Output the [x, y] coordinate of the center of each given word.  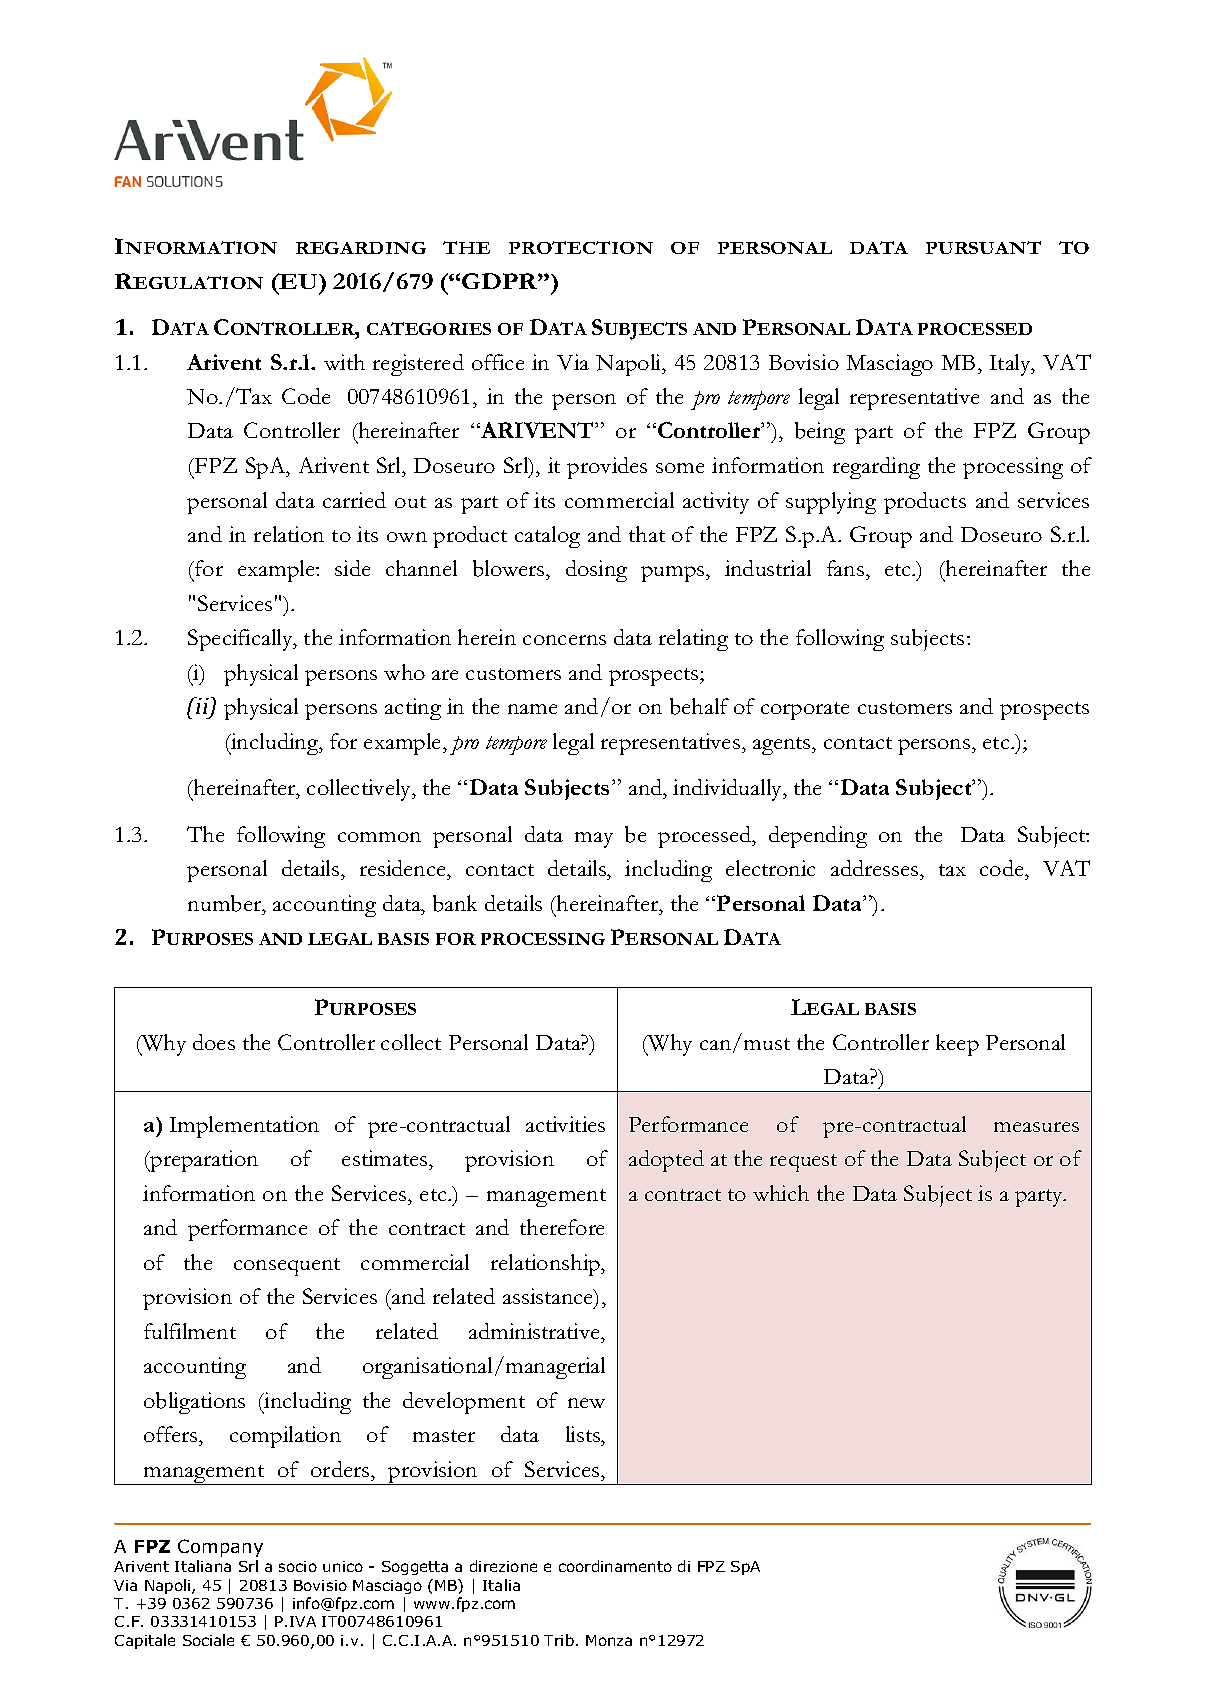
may [594, 840]
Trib [559, 1640]
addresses [876, 870]
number [226, 903]
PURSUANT [983, 247]
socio [298, 1566]
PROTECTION [581, 247]
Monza [609, 1640]
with [344, 362]
